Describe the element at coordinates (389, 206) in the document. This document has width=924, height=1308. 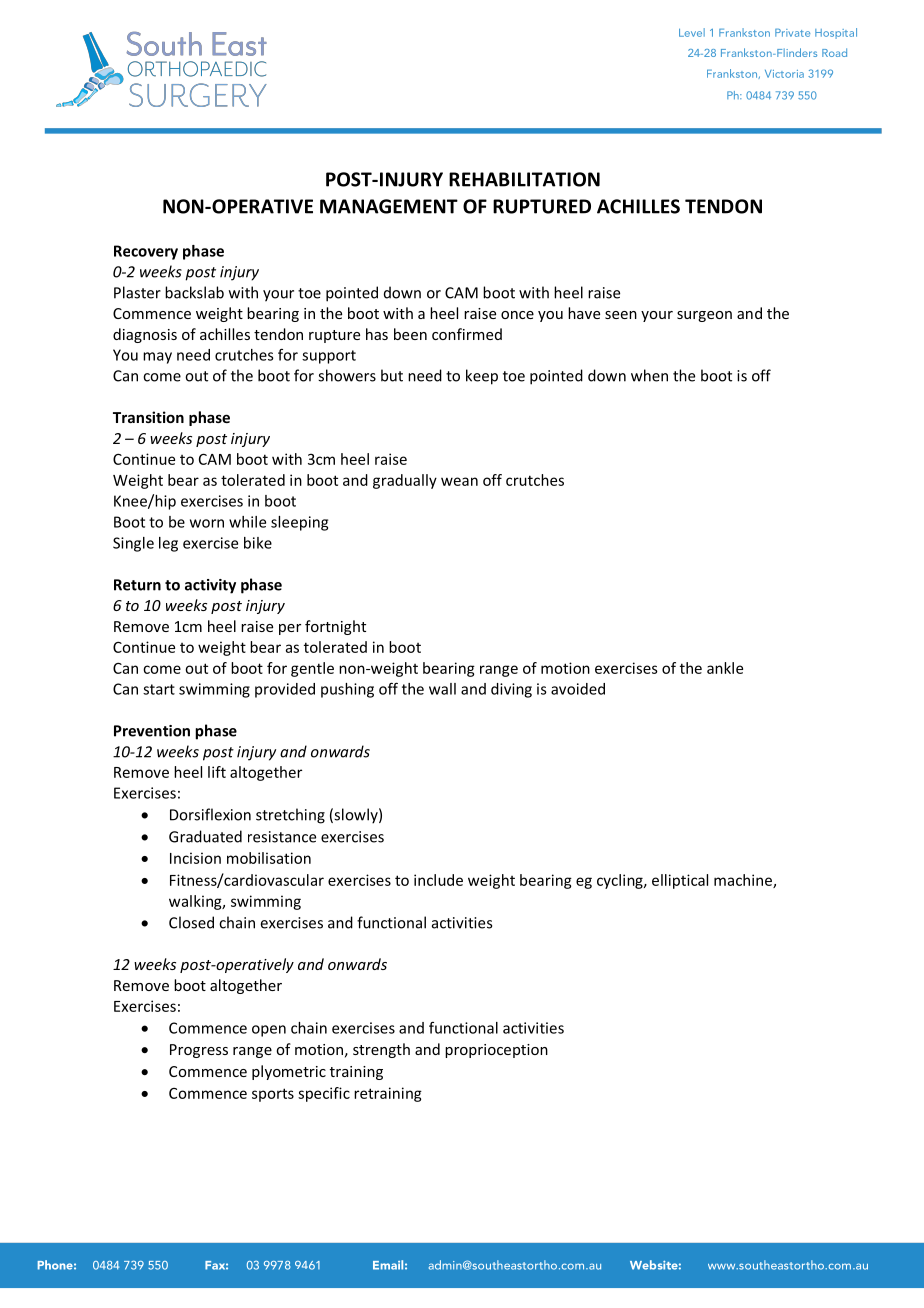
I see `MANAGEMENT` at that location.
